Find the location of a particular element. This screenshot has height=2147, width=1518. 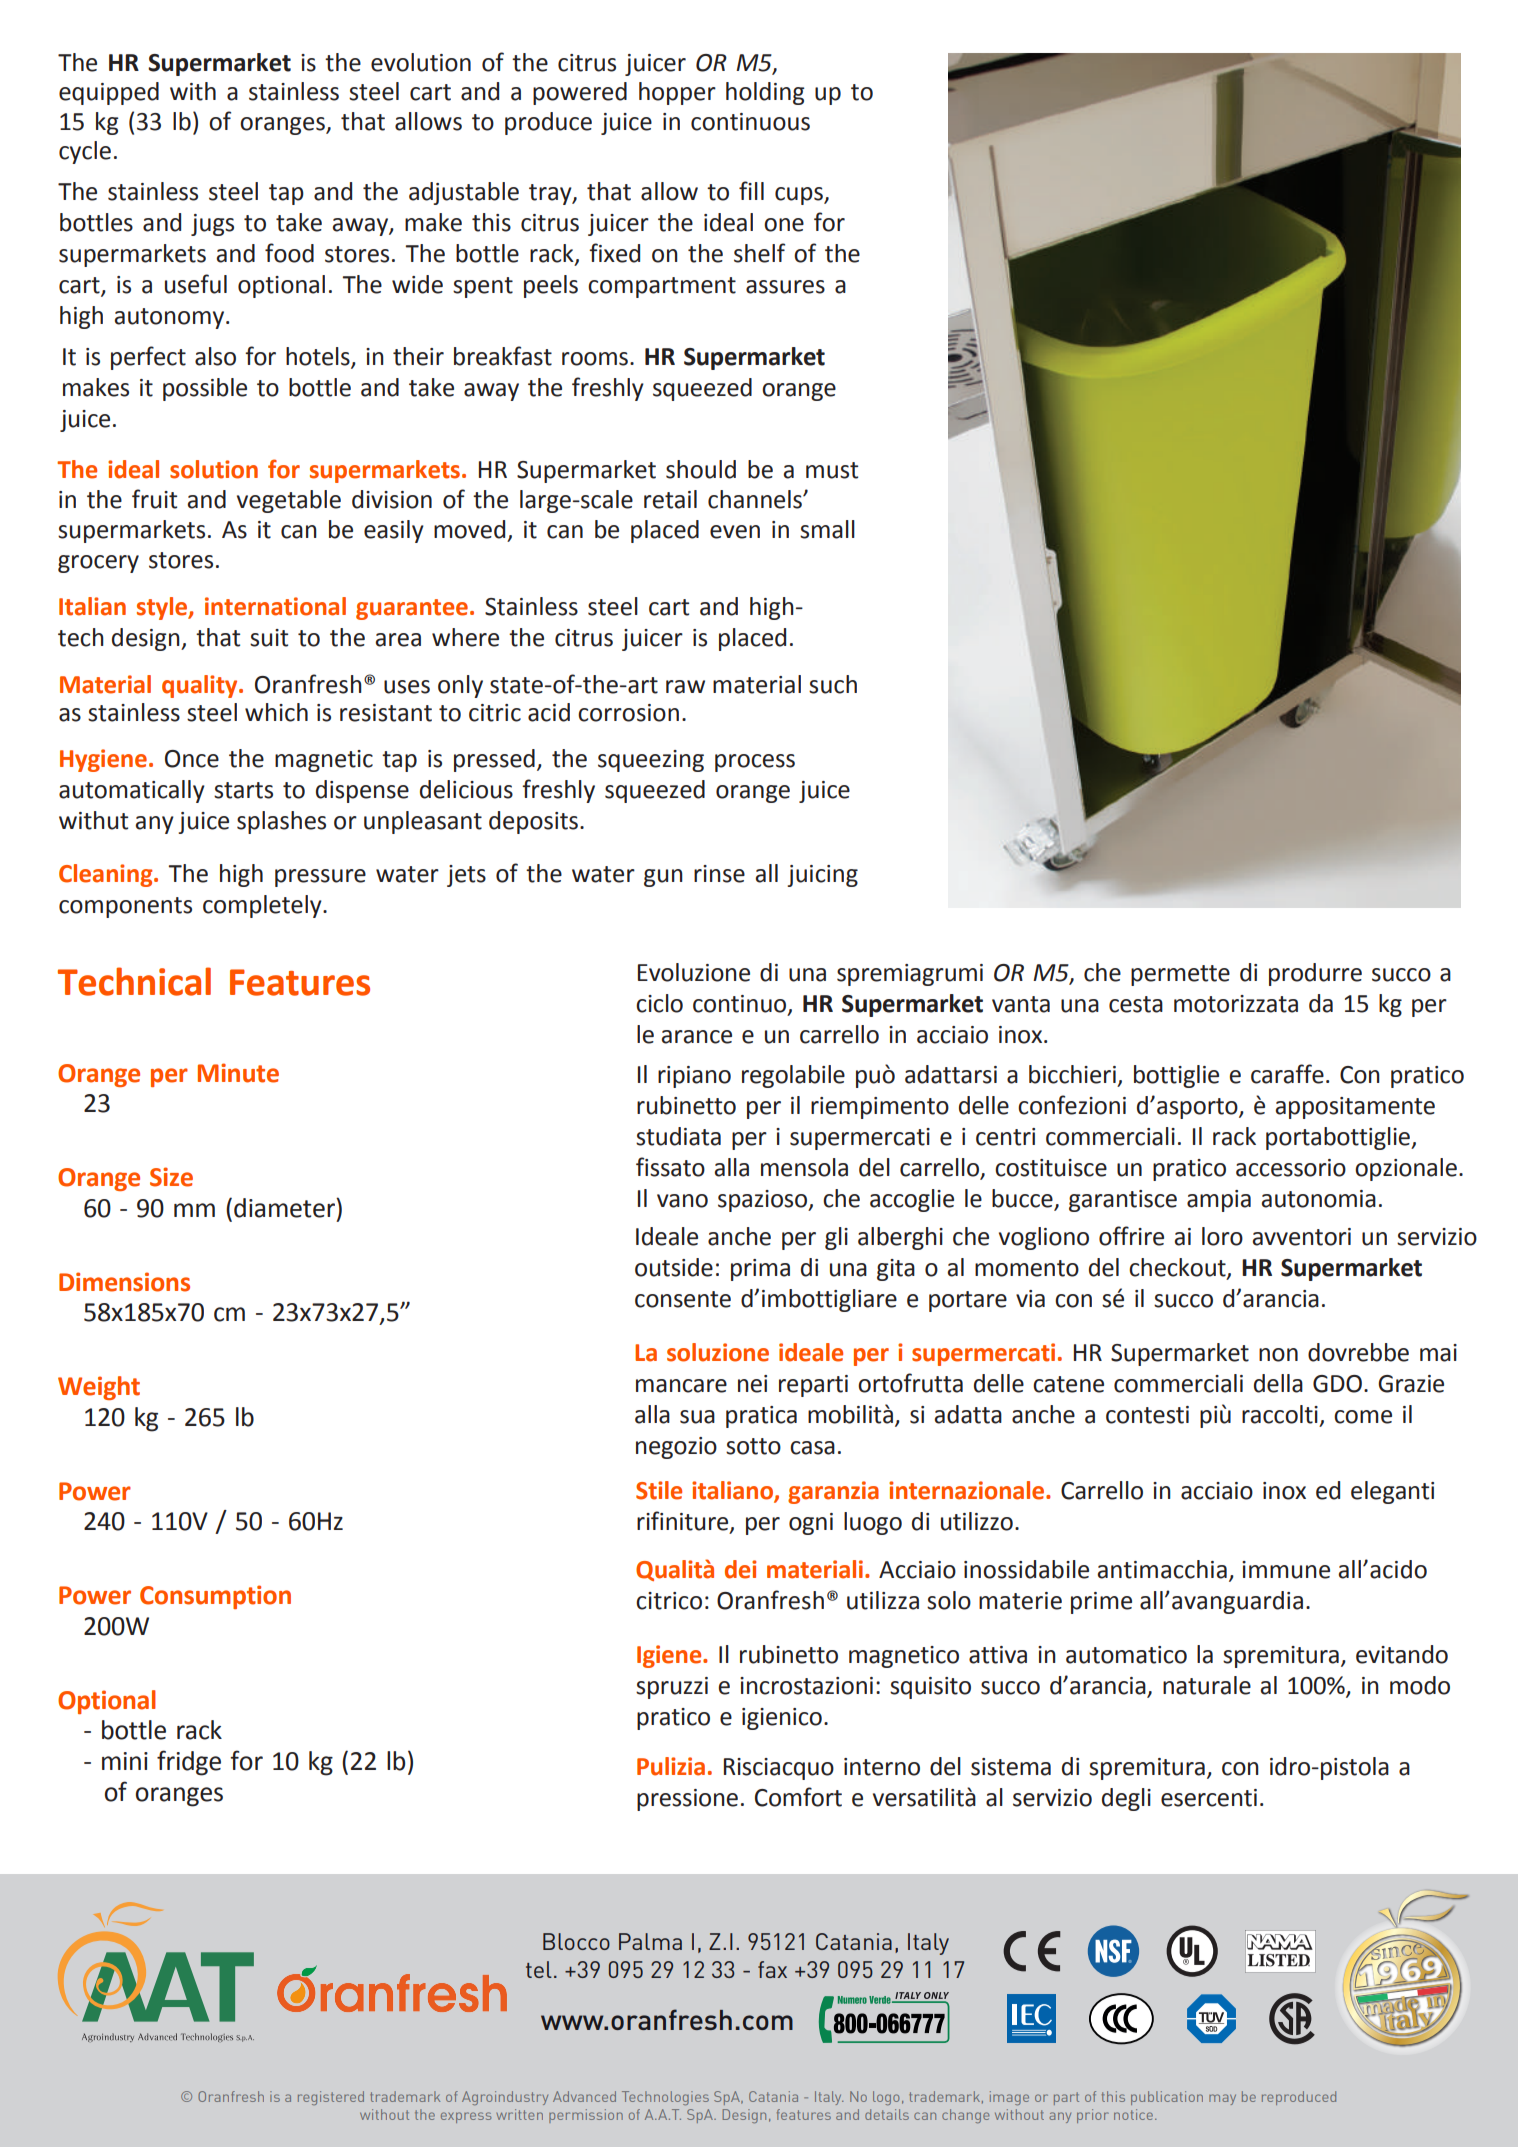

completely is located at coordinates (263, 906).
